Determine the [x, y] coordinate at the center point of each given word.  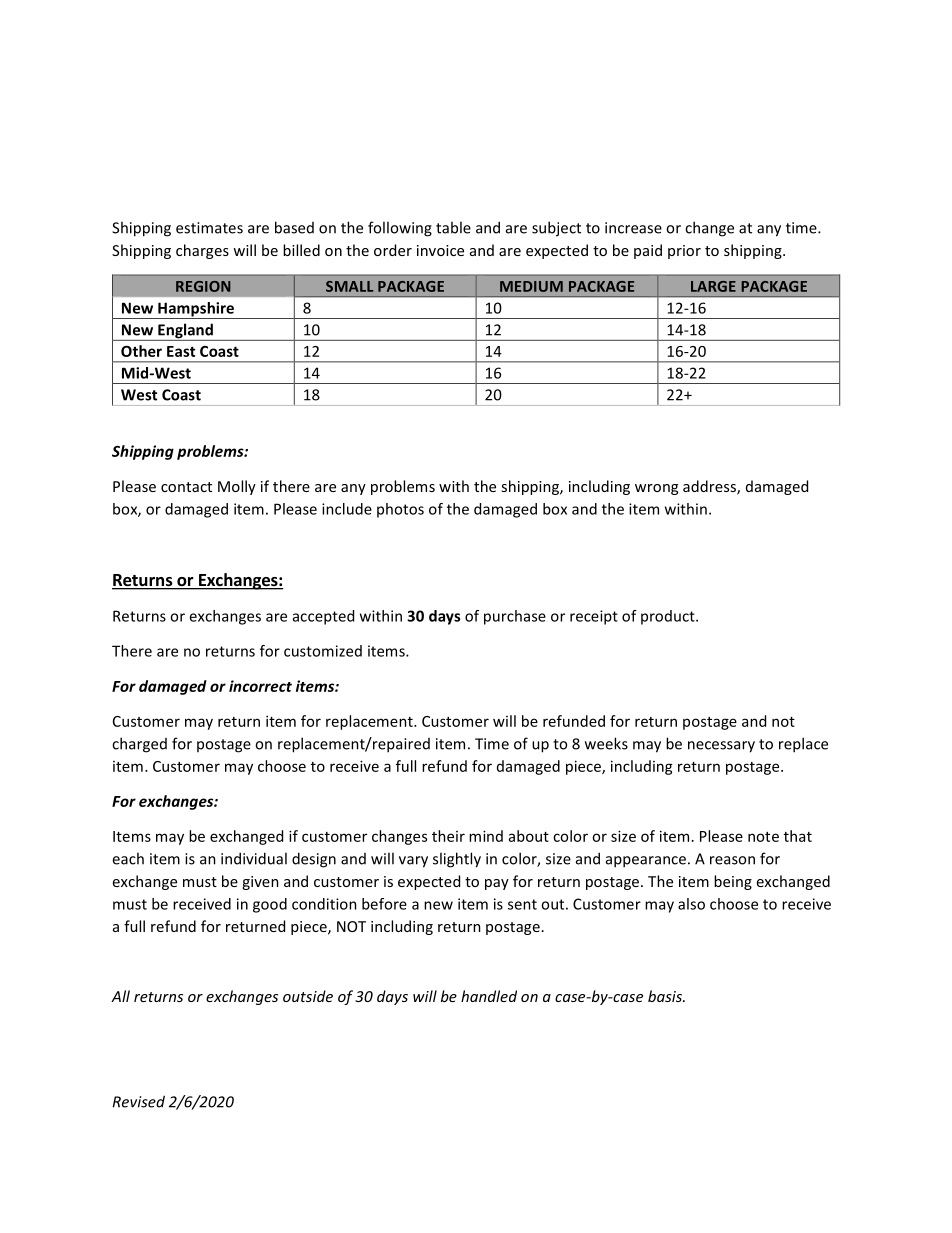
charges [202, 251]
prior [684, 252]
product [669, 617]
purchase [515, 617]
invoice [440, 250]
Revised [139, 1101]
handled [489, 996]
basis [666, 996]
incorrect [260, 686]
